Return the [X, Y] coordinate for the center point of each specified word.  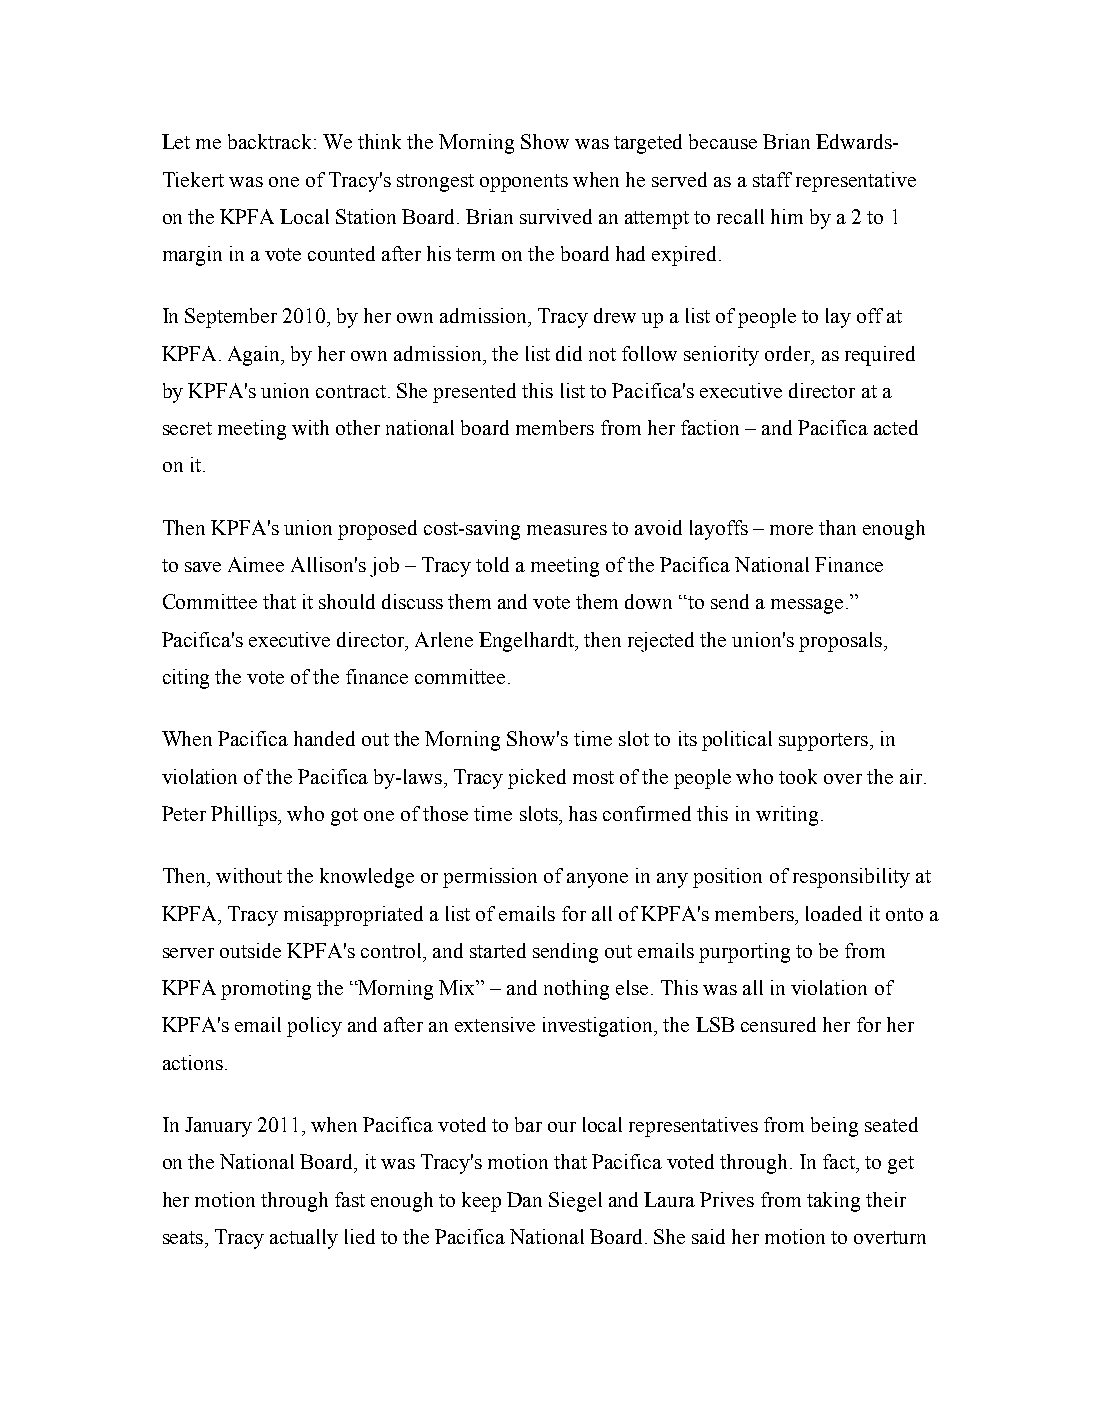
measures [567, 530]
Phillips [245, 816]
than [837, 527]
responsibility [851, 878]
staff [772, 179]
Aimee [256, 564]
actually [304, 1239]
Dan [524, 1199]
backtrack [269, 141]
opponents [524, 183]
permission [490, 878]
